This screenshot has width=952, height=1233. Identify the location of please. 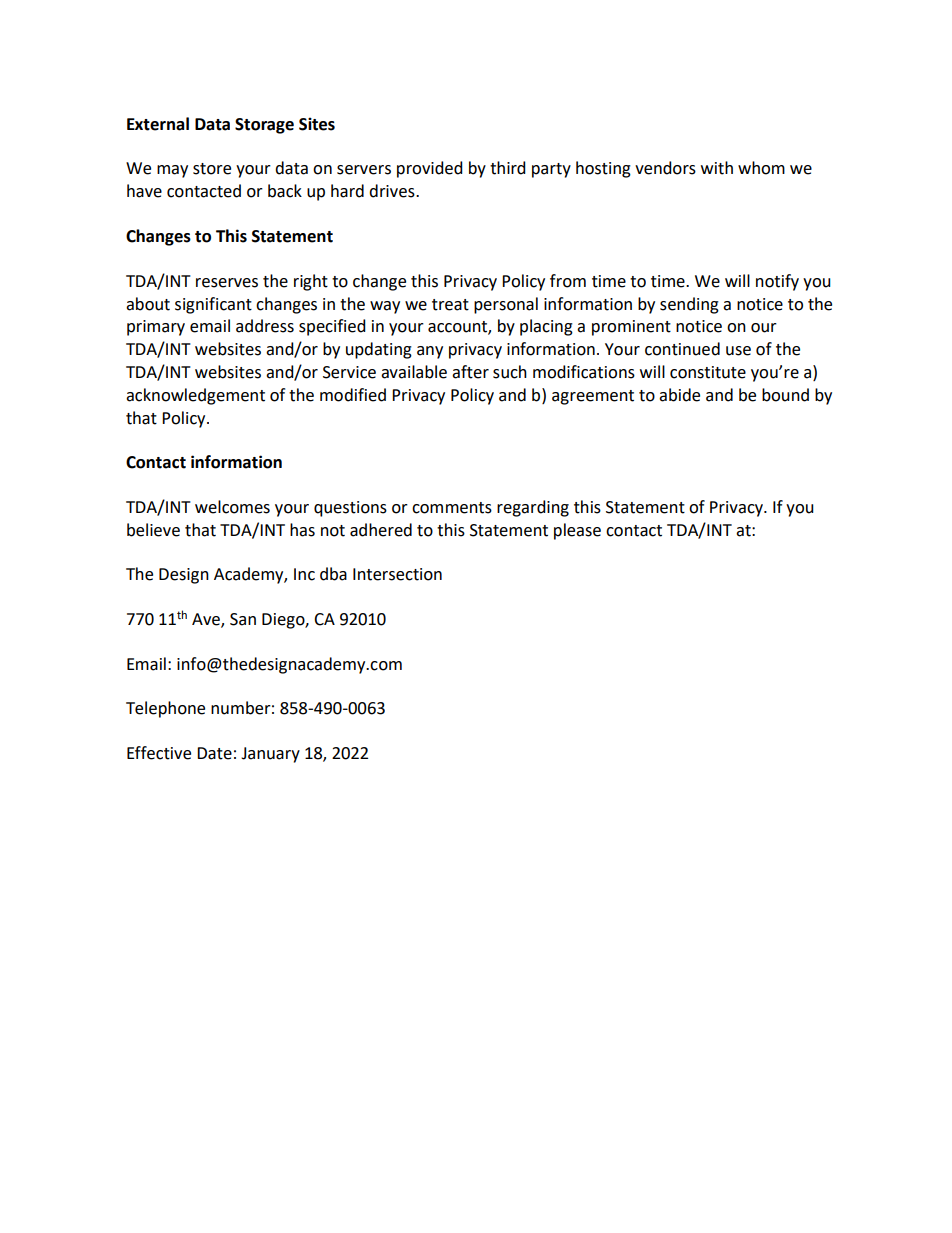
(577, 531).
